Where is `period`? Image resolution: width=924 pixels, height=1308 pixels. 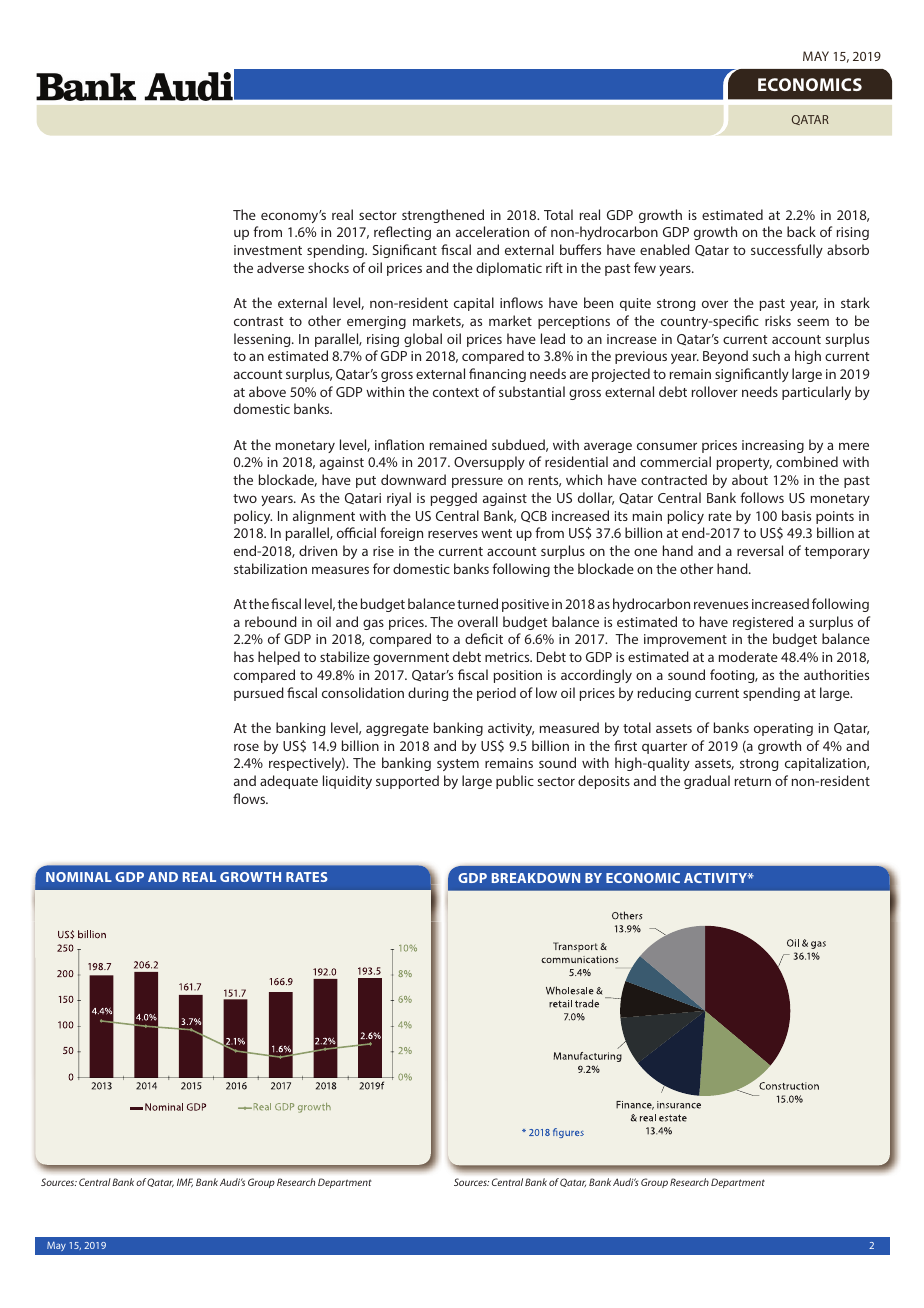 period is located at coordinates (496, 694).
